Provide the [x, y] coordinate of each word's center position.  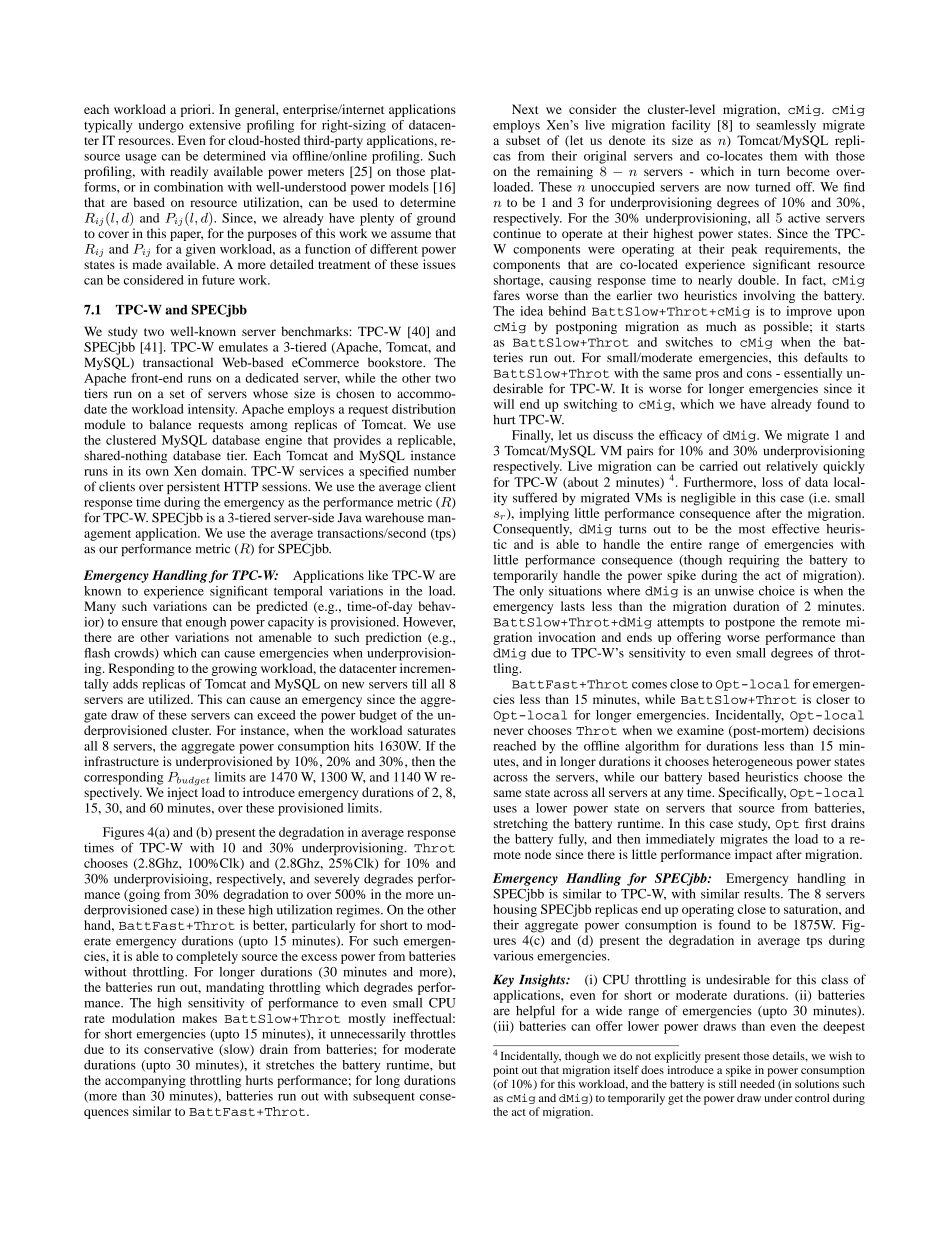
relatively [792, 467]
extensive [215, 125]
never [509, 731]
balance [170, 424]
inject [182, 793]
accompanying [145, 1081]
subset [523, 140]
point [506, 1071]
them [783, 156]
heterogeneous [753, 762]
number [435, 471]
